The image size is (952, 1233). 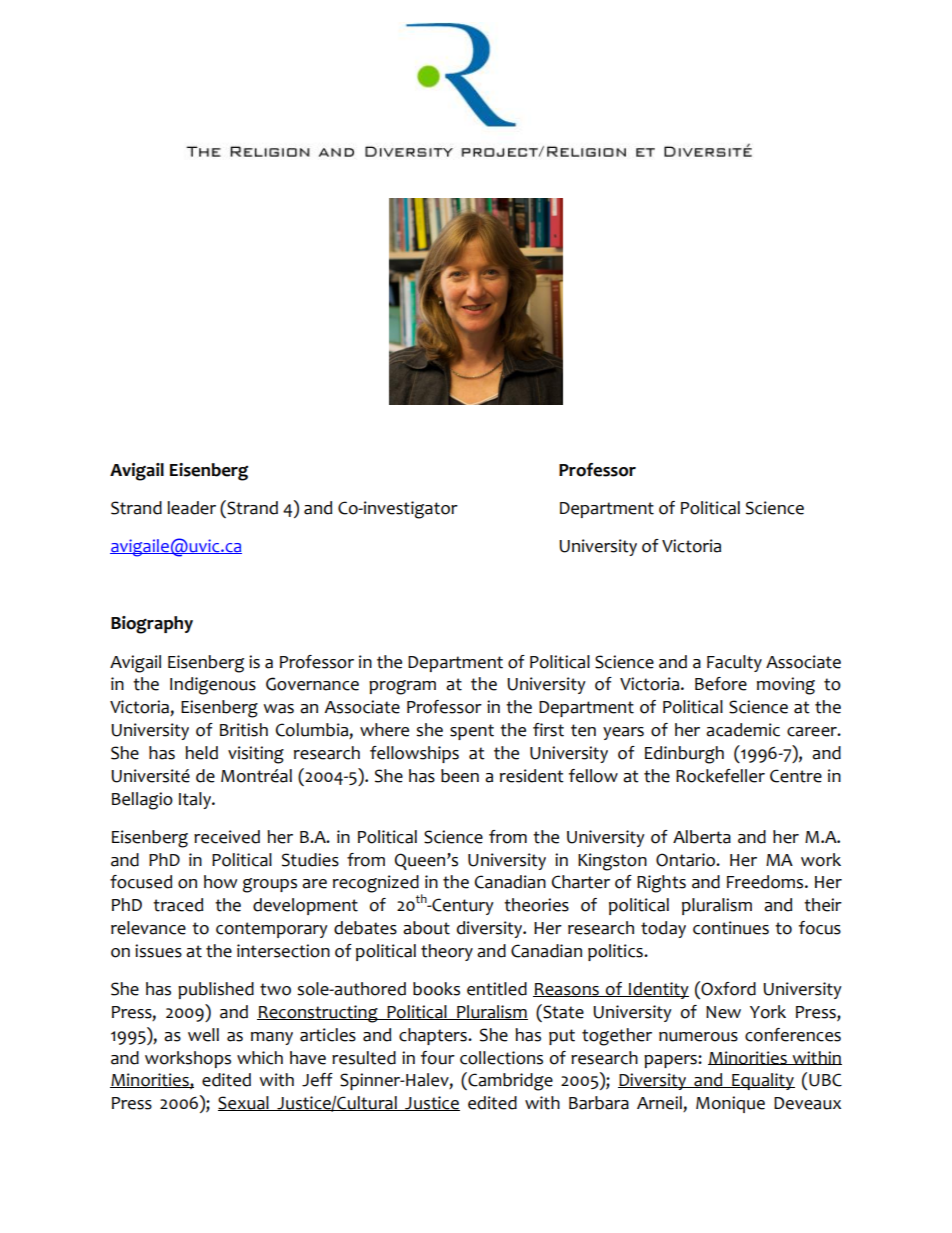 What do you see at coordinates (221, 882) in the image?
I see `how` at bounding box center [221, 882].
